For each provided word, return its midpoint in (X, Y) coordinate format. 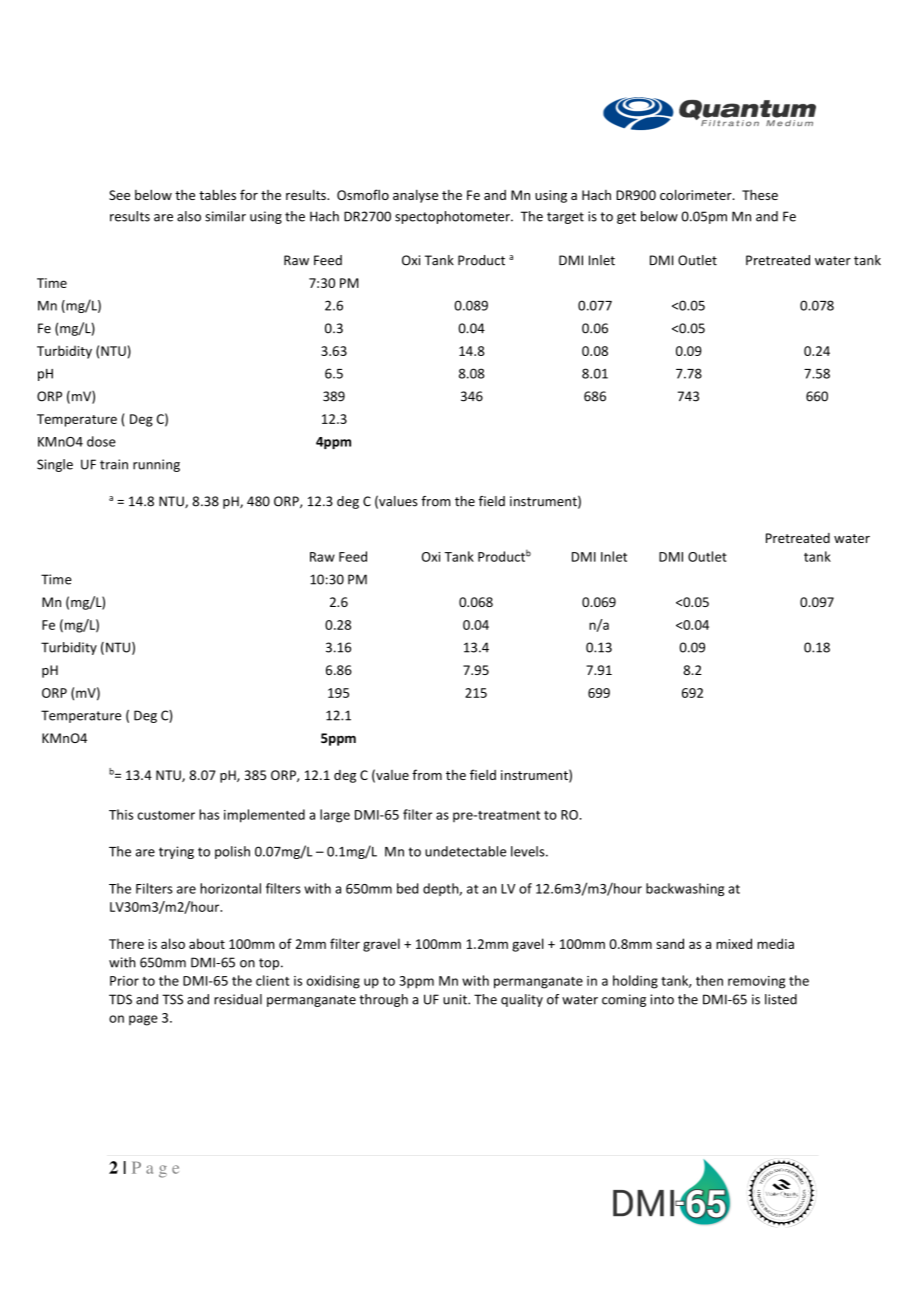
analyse (415, 196)
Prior (124, 981)
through (383, 1000)
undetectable (465, 851)
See (119, 195)
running (156, 465)
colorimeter (697, 194)
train (114, 464)
